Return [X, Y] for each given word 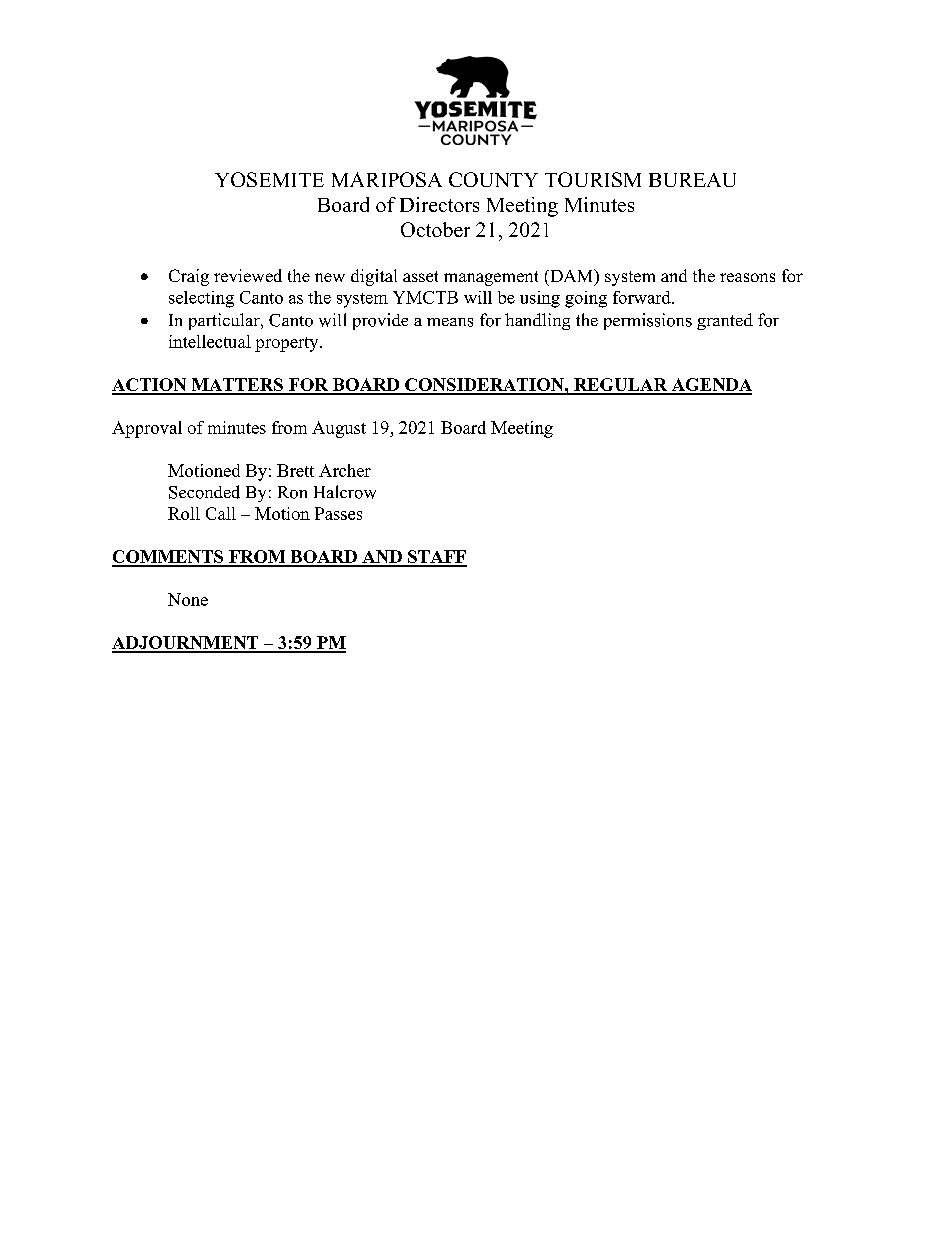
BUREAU [692, 180]
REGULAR [621, 386]
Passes [338, 513]
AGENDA [710, 386]
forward [643, 297]
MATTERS [237, 386]
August [339, 429]
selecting [201, 299]
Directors [439, 204]
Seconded [204, 492]
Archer [345, 470]
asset [420, 276]
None [188, 599]
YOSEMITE [269, 179]
